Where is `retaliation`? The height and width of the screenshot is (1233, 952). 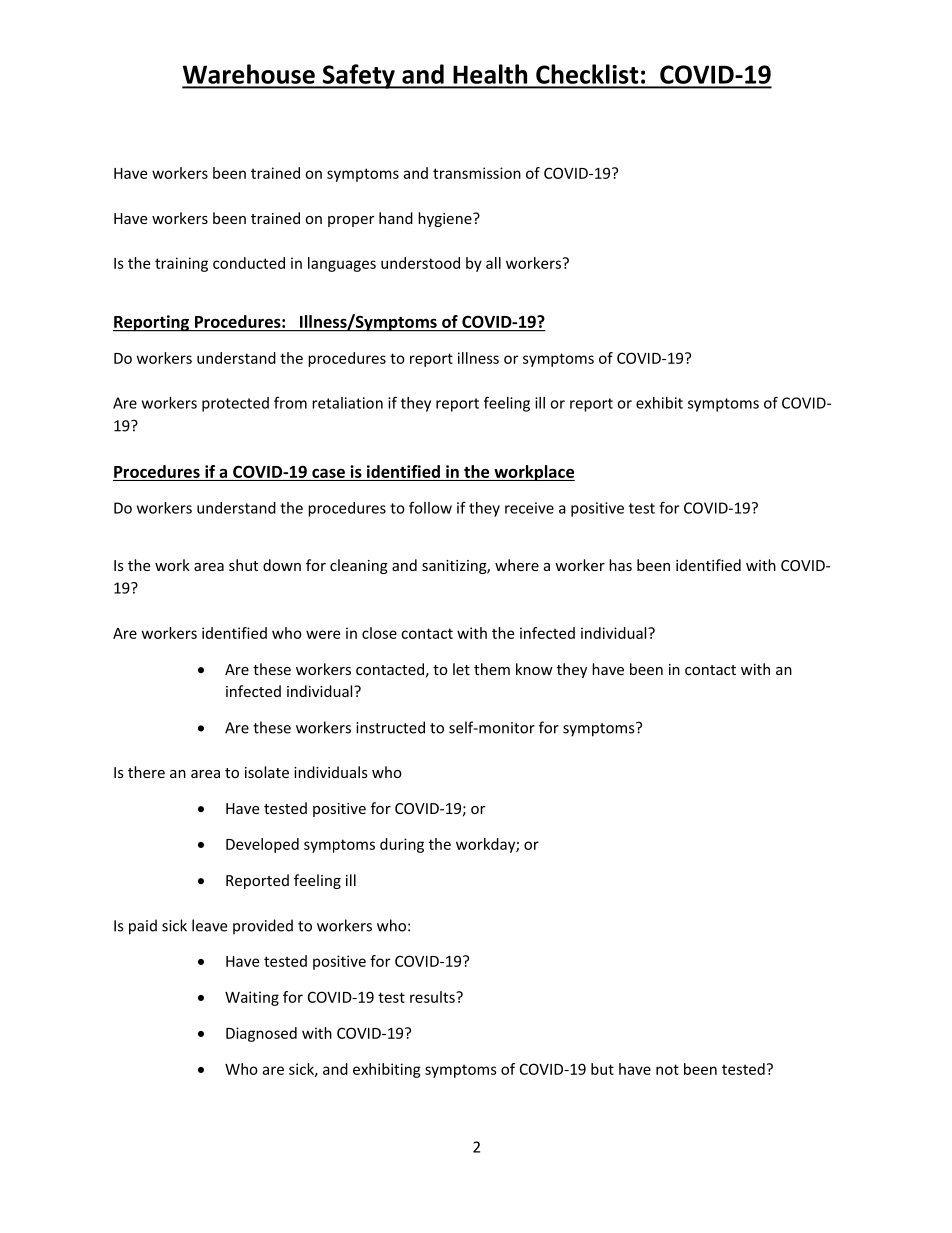 retaliation is located at coordinates (347, 403).
